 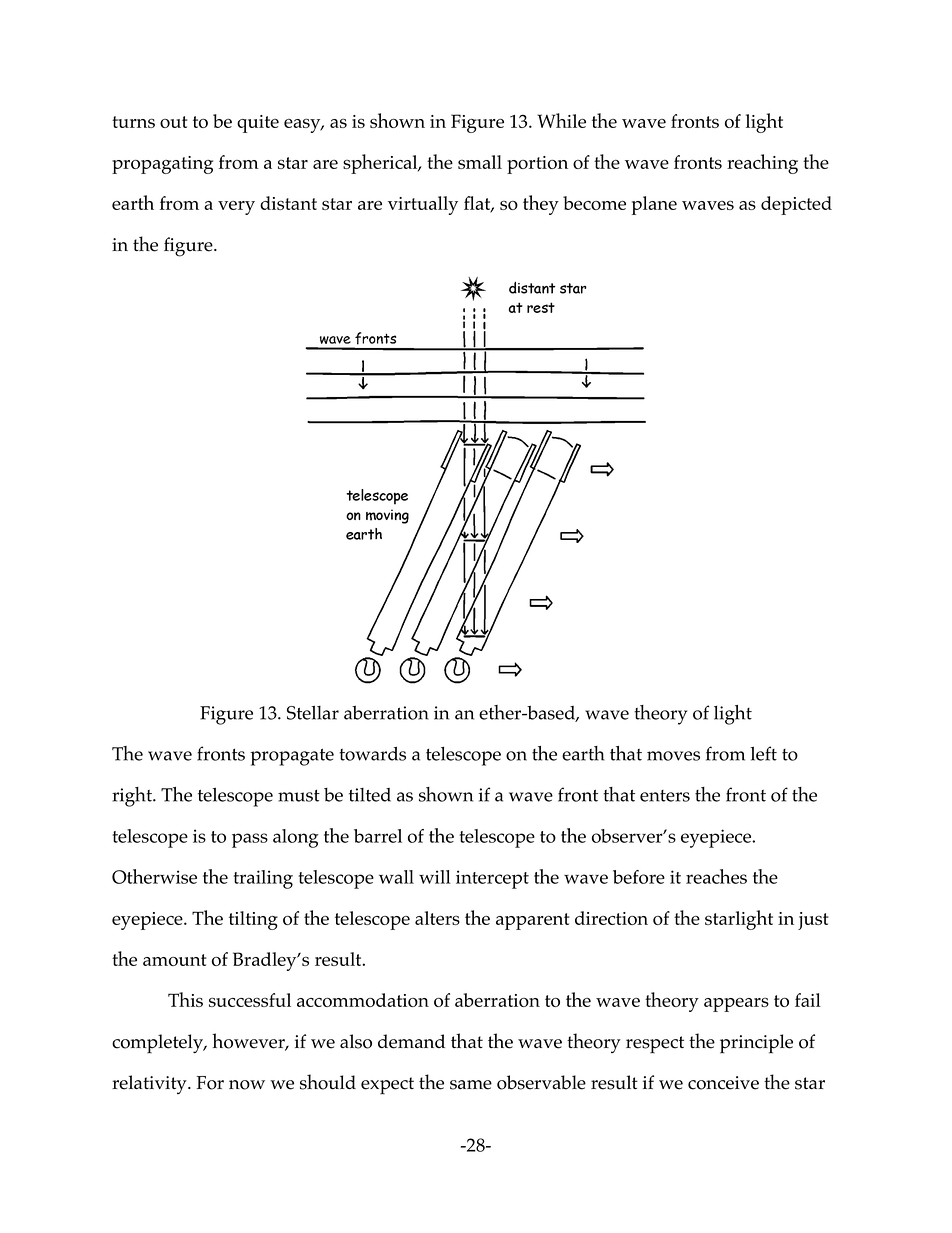 I want to click on reaches, so click(x=716, y=876).
